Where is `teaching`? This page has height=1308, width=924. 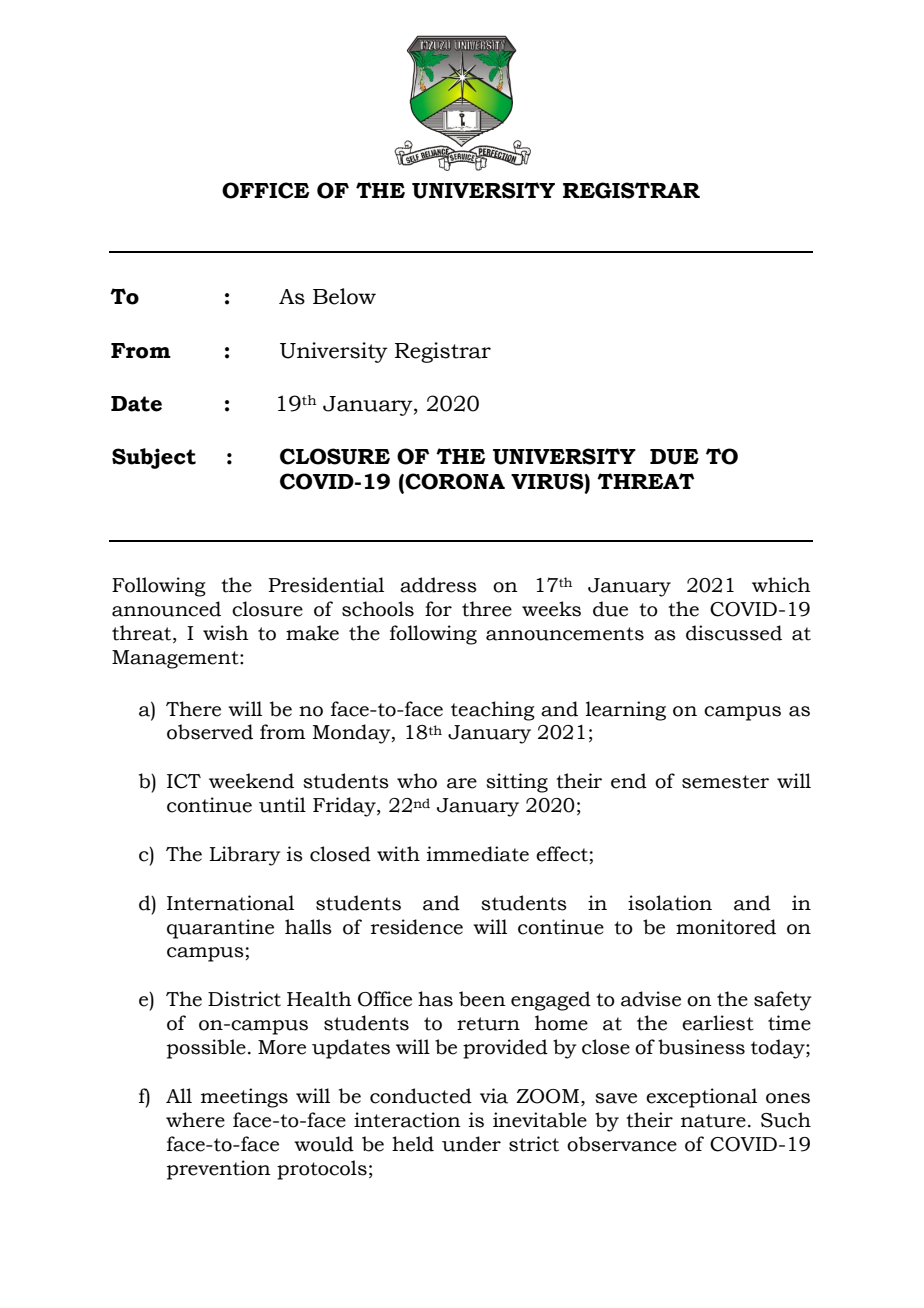 teaching is located at coordinates (493, 711).
